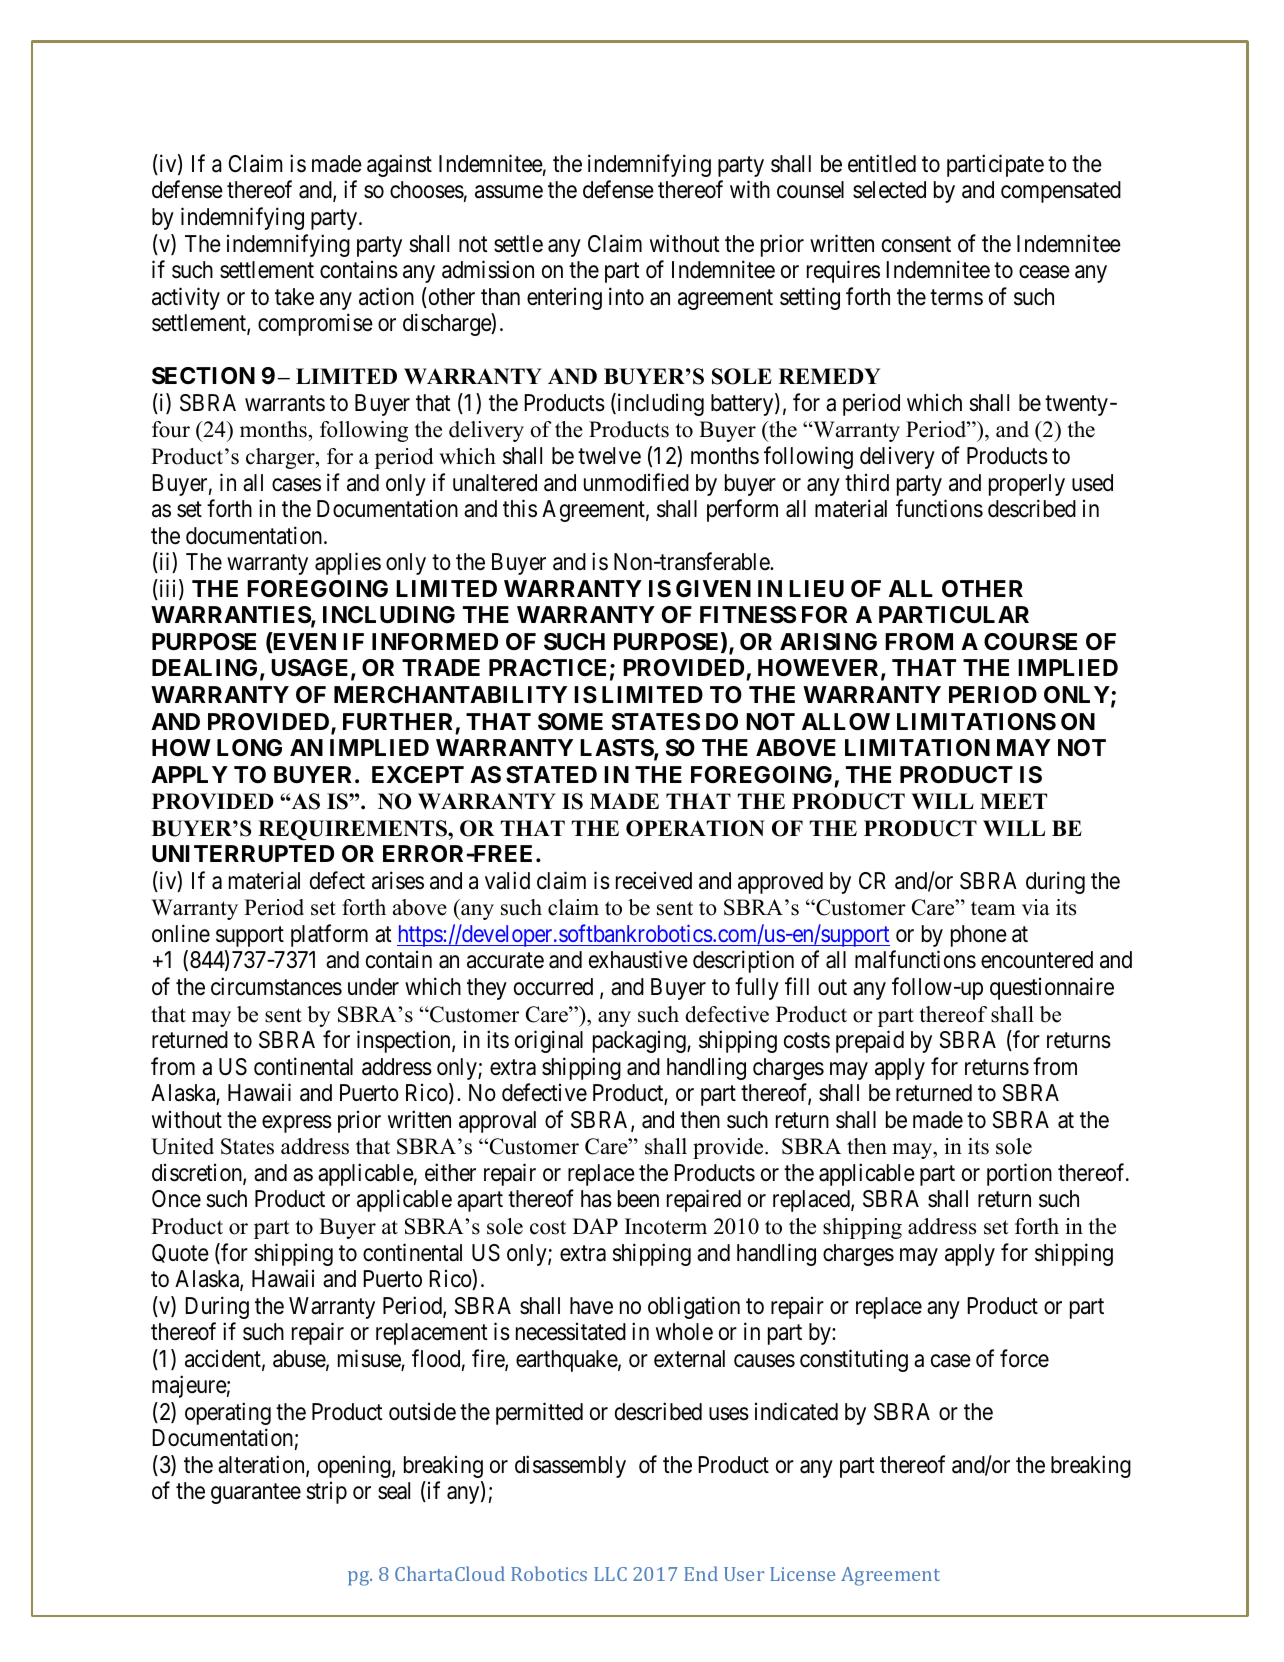 Image resolution: width=1284 pixels, height=1662 pixels. Describe the element at coordinates (297, 1124) in the page. I see `express` at that location.
